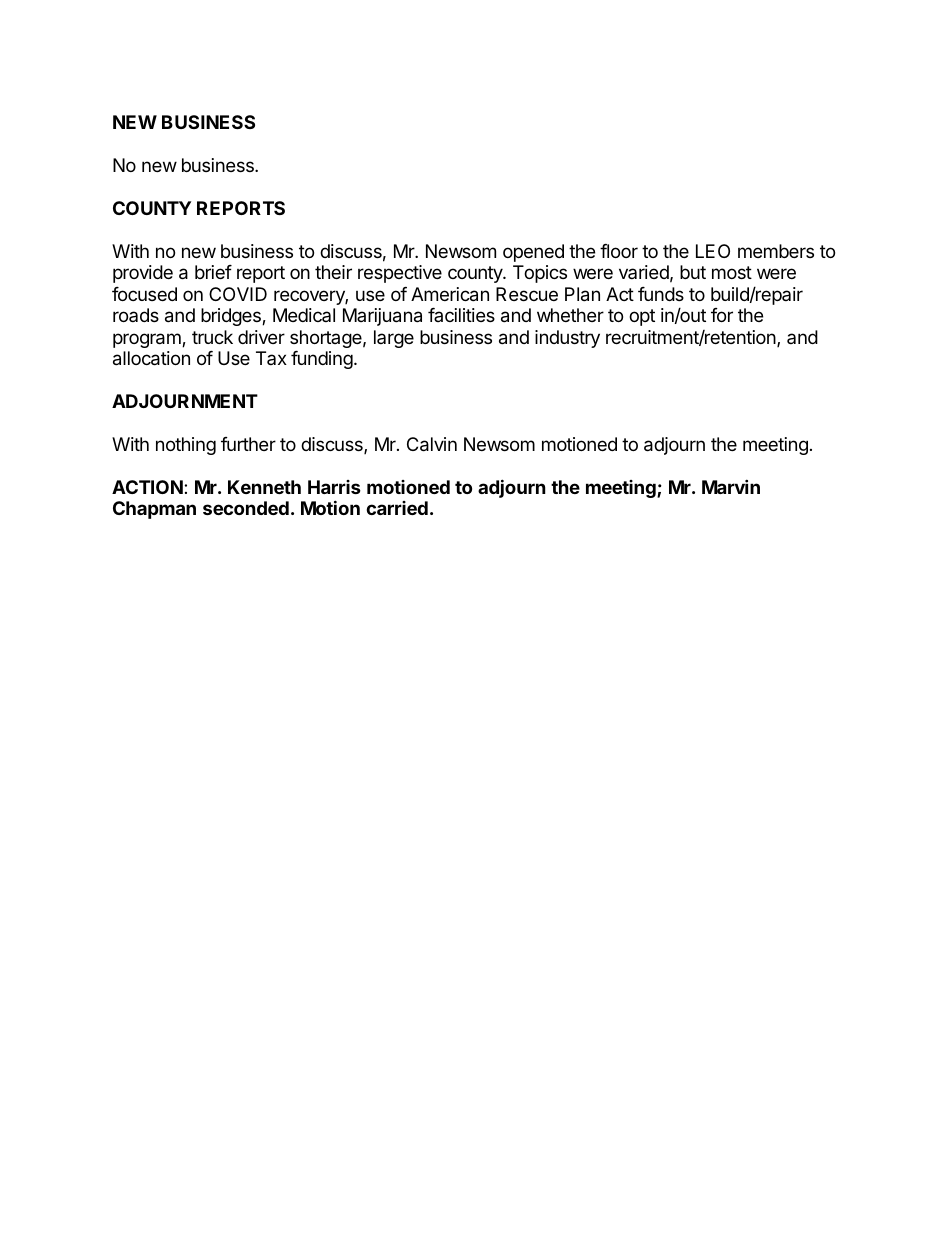 Image resolution: width=952 pixels, height=1233 pixels. I want to click on seconded, so click(246, 508).
